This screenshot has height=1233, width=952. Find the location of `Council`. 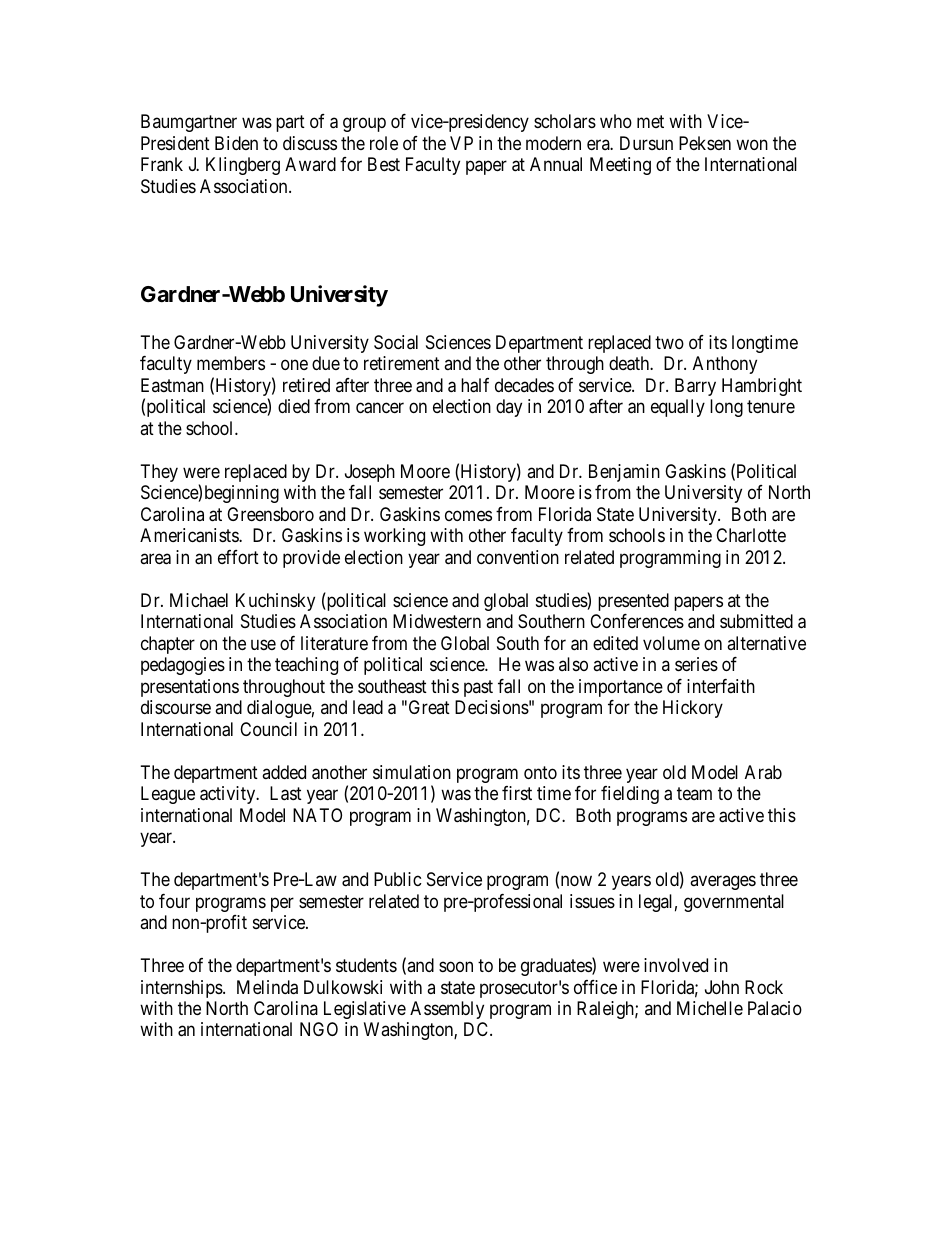

Council is located at coordinates (268, 729).
